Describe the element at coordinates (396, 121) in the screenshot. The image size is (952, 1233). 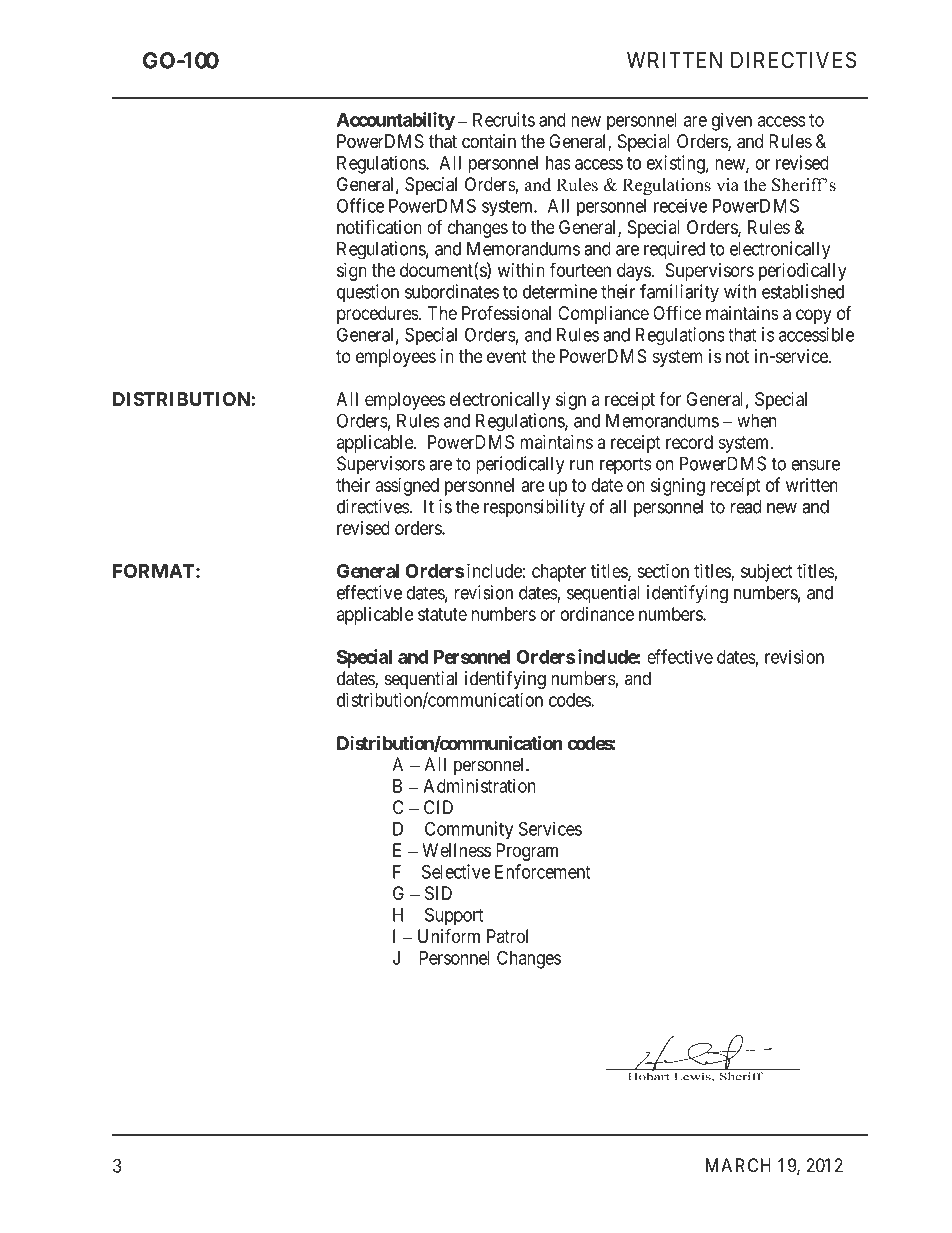
I see `Accountability` at that location.
